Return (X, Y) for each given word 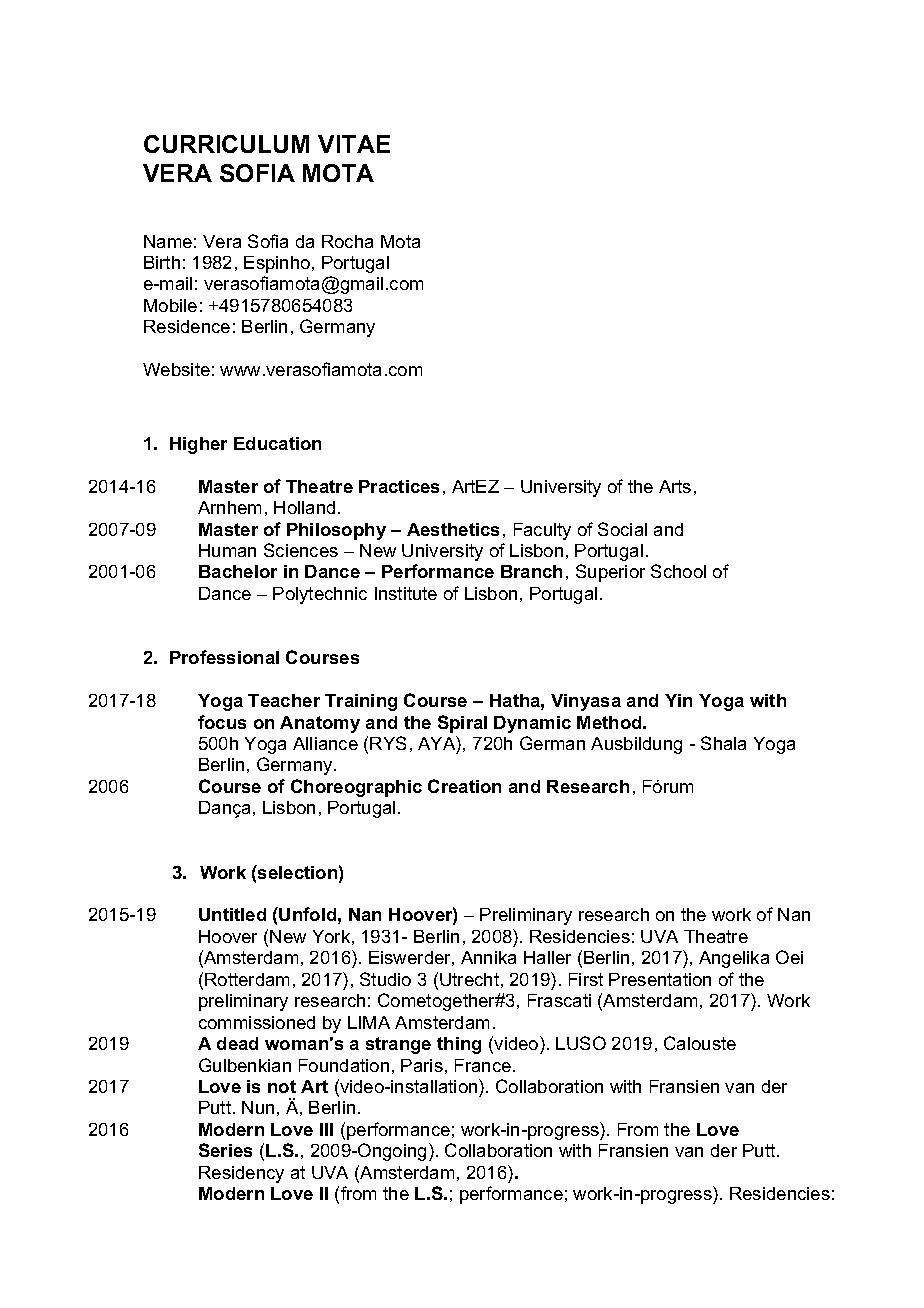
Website (176, 369)
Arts (675, 486)
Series (225, 1150)
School (678, 571)
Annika (488, 957)
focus (222, 722)
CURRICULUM (226, 144)
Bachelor (238, 571)
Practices (399, 486)
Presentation (660, 979)
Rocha (347, 241)
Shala (723, 743)
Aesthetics (453, 529)
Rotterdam (247, 979)
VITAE (354, 144)
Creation (464, 786)
